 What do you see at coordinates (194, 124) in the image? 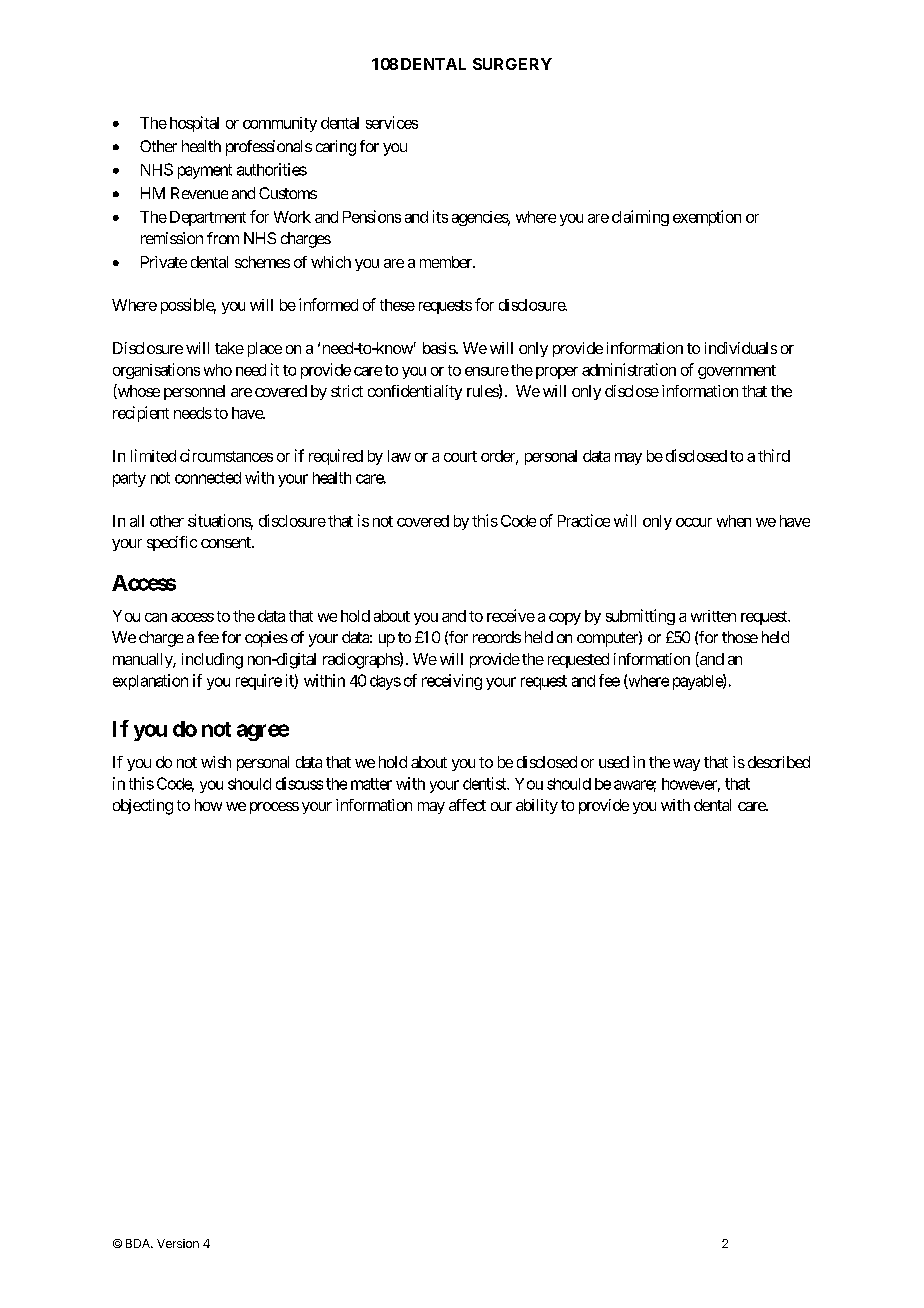
I see `hospital` at bounding box center [194, 124].
